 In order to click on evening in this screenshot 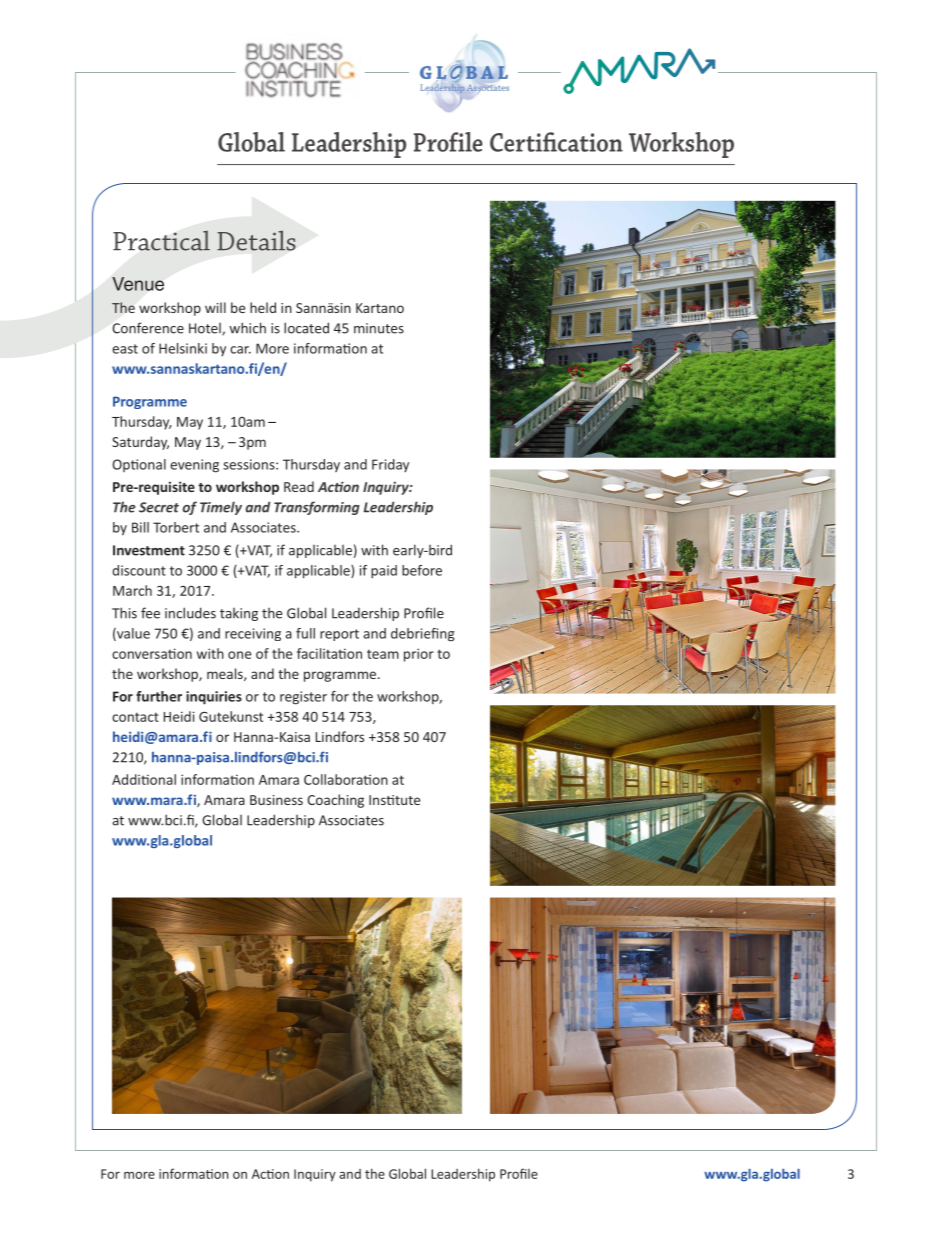, I will do `click(194, 466)`.
